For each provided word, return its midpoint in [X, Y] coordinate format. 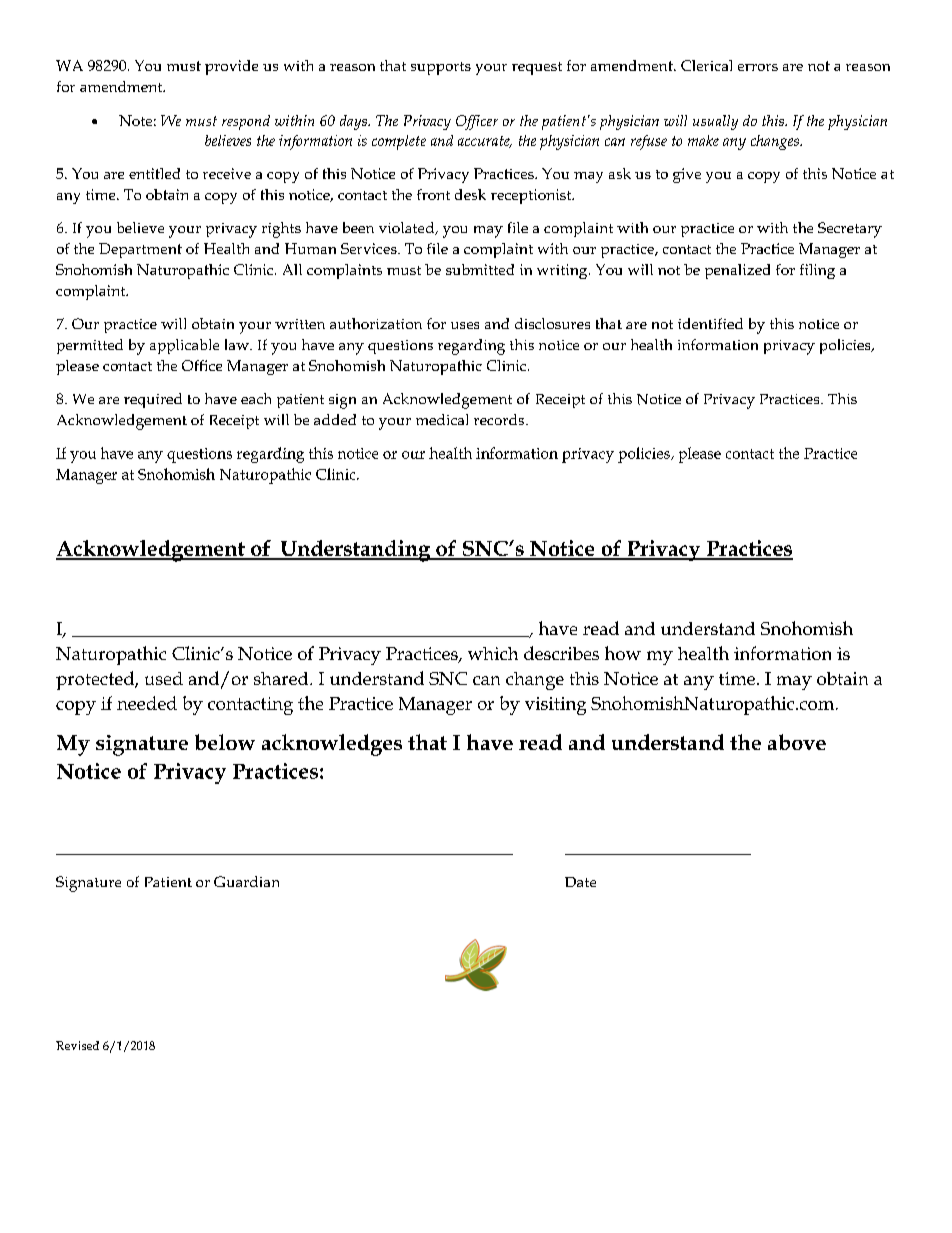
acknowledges [332, 745]
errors [758, 67]
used [164, 678]
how [623, 653]
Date [580, 882]
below [225, 742]
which [493, 653]
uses [465, 325]
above [797, 742]
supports [441, 68]
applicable [184, 346]
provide [231, 67]
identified [710, 323]
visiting [555, 706]
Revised [77, 1045]
